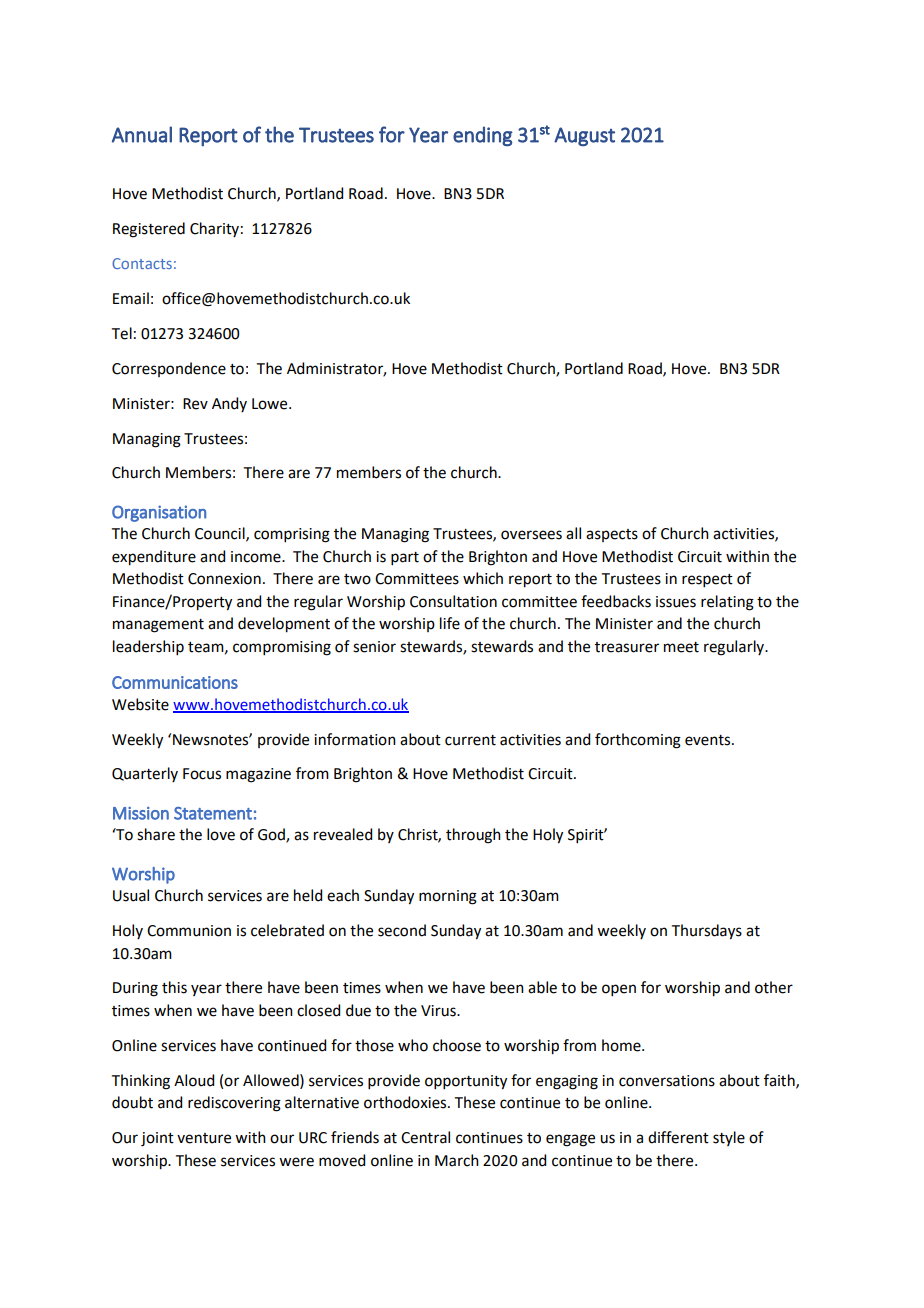  What do you see at coordinates (612, 535) in the page?
I see `aspects` at bounding box center [612, 535].
